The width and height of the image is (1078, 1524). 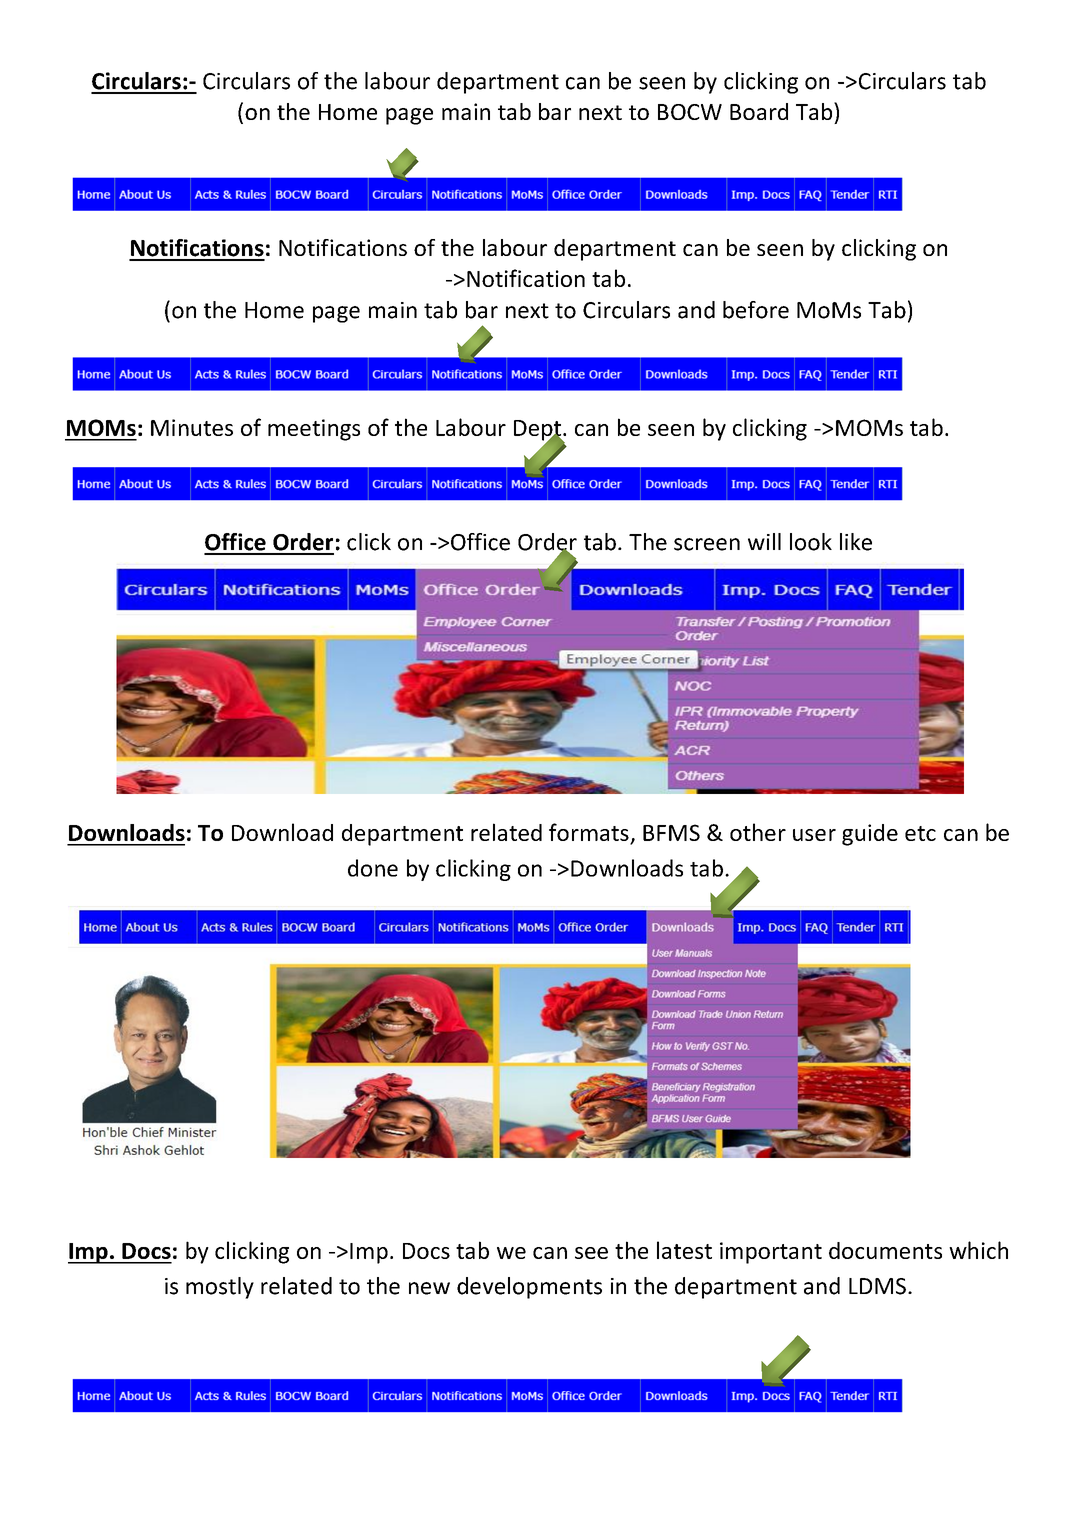 I want to click on meetings, so click(x=314, y=430).
